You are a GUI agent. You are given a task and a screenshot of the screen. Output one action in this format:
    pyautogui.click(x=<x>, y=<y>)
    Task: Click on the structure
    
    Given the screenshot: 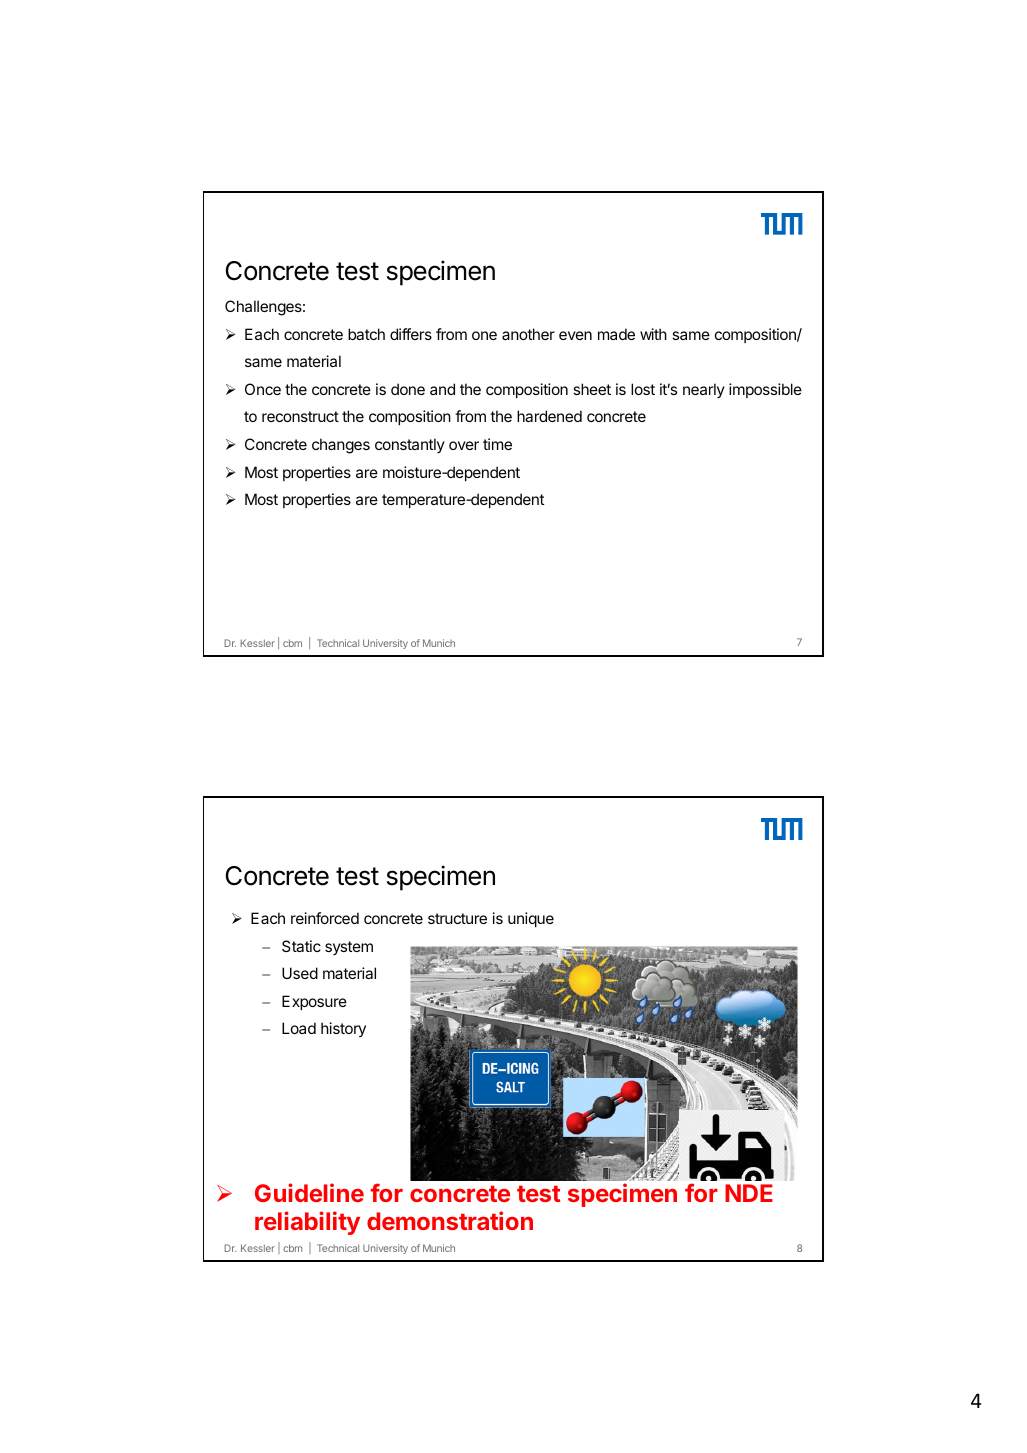 What is the action you would take?
    pyautogui.click(x=457, y=918)
